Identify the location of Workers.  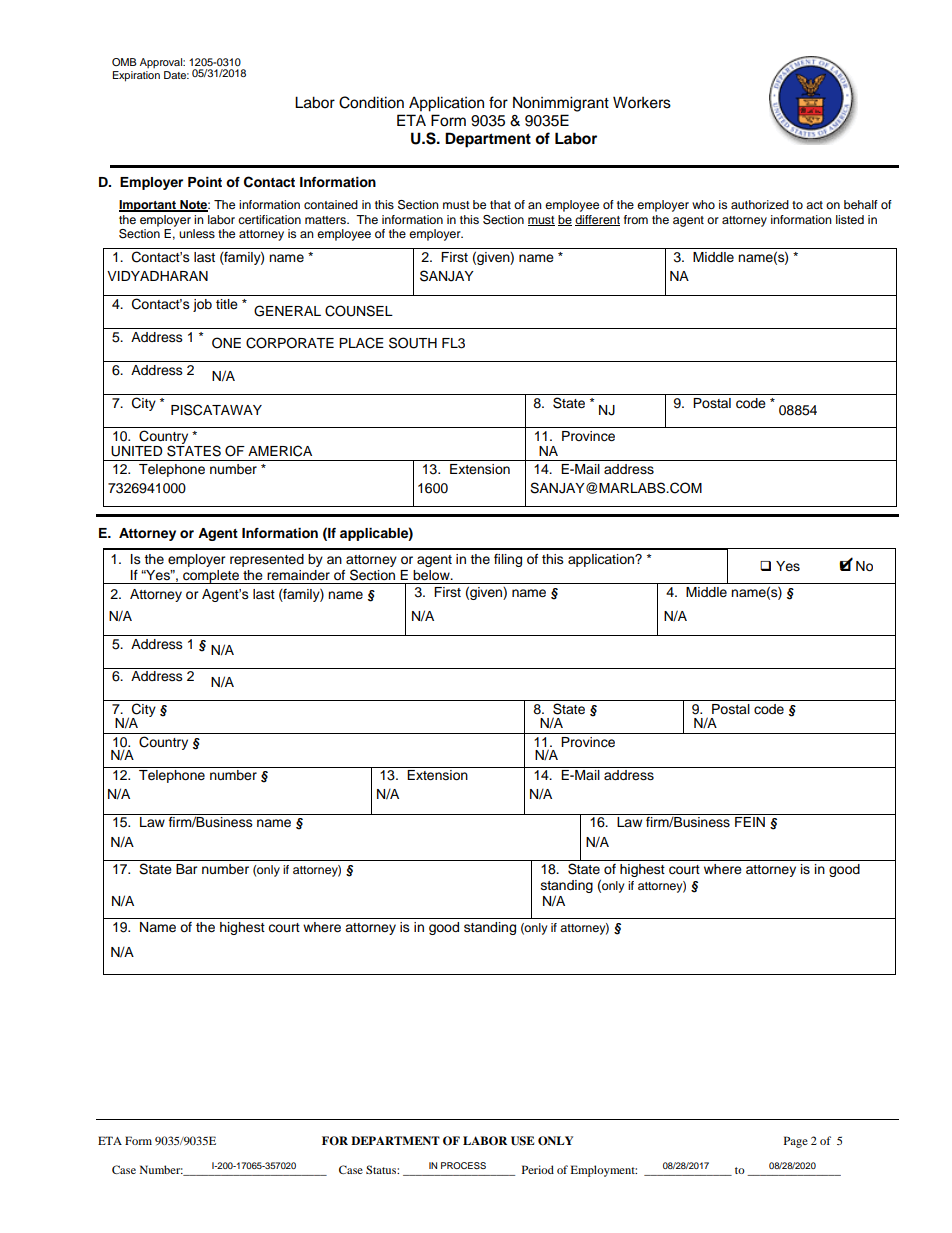
(642, 102).
